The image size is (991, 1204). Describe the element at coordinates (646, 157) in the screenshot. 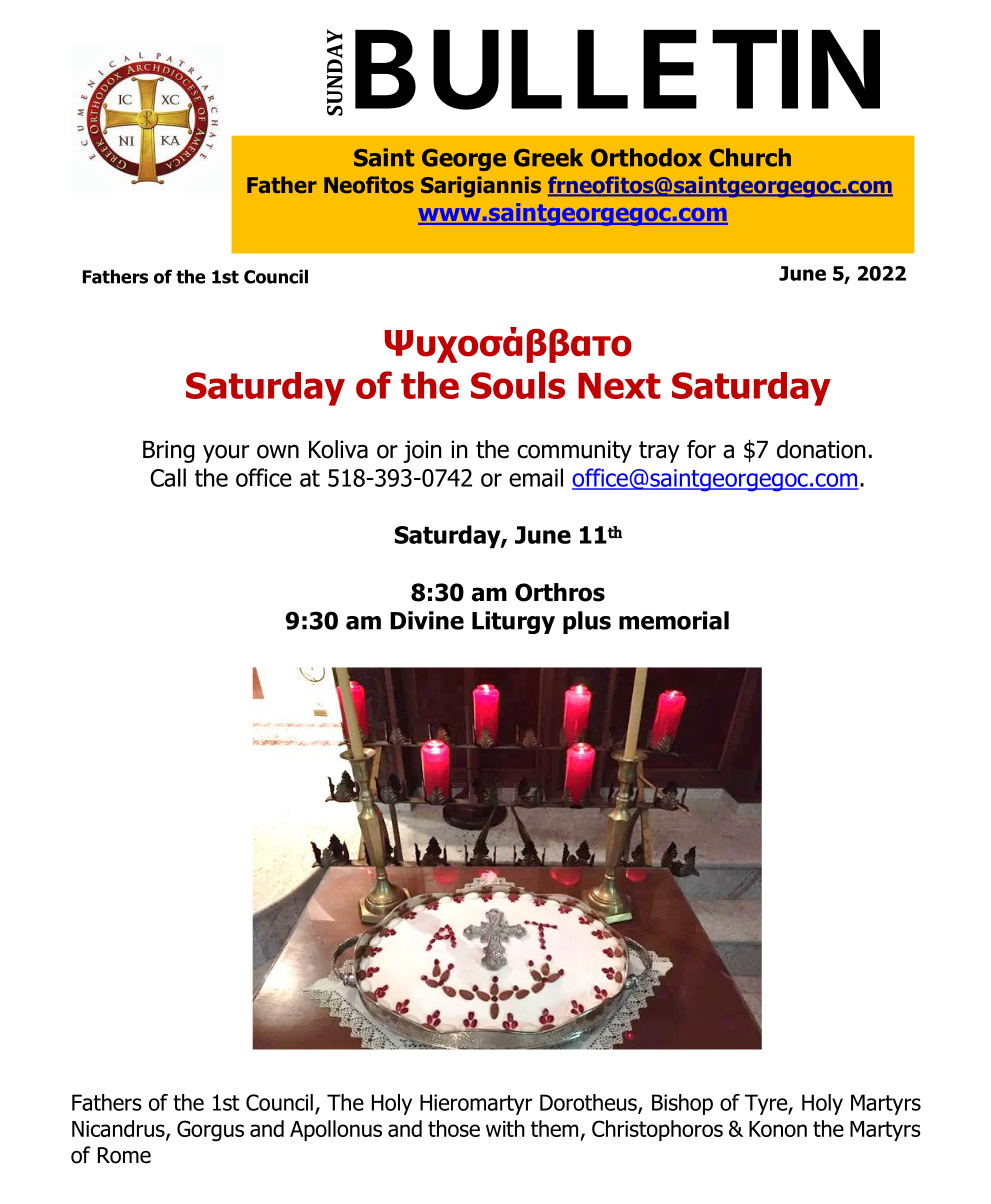

I see `Orthodox` at that location.
